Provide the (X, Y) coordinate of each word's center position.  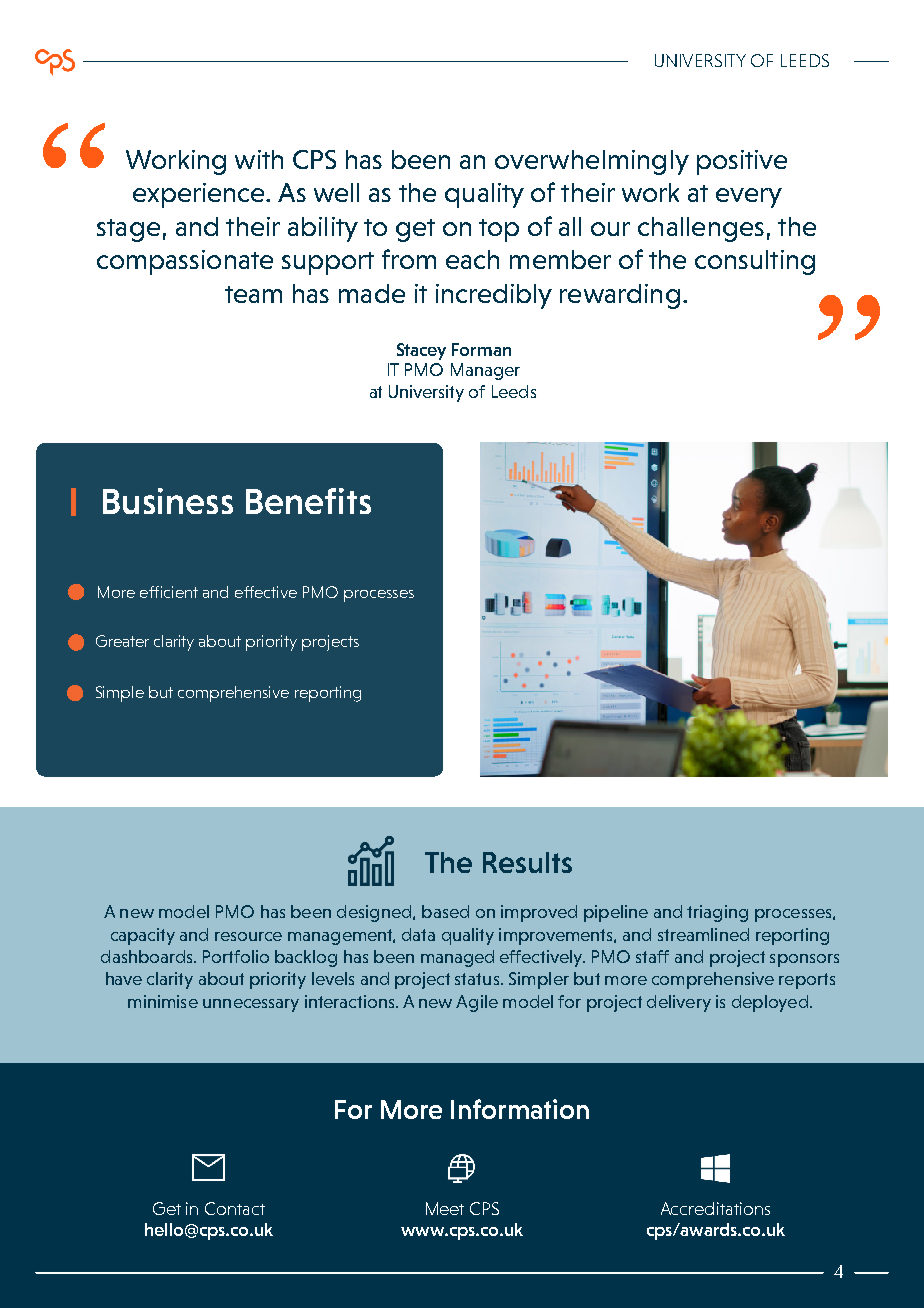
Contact (235, 1208)
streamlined (703, 934)
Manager (485, 371)
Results (527, 862)
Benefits (308, 501)
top (499, 230)
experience (200, 195)
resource (248, 936)
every (749, 198)
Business (168, 501)
